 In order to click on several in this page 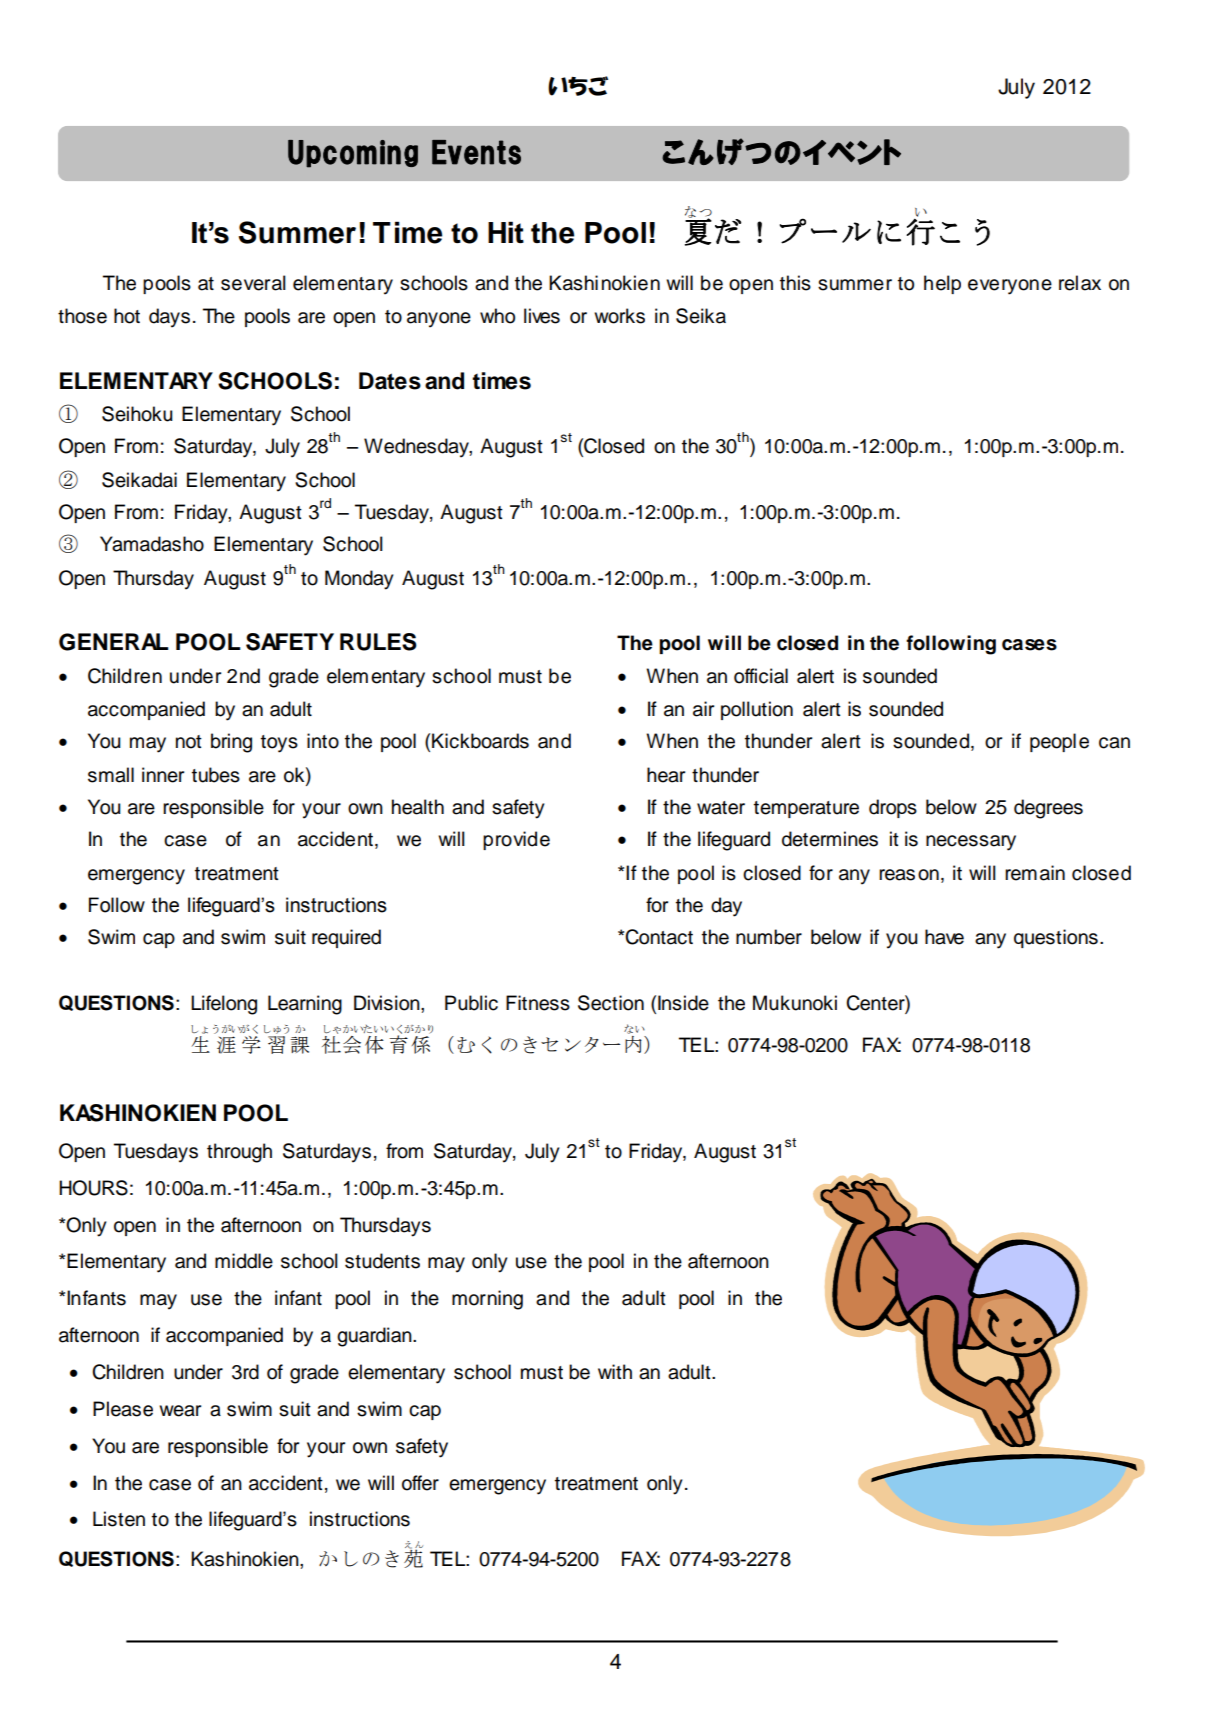, I will do `click(253, 283)`.
